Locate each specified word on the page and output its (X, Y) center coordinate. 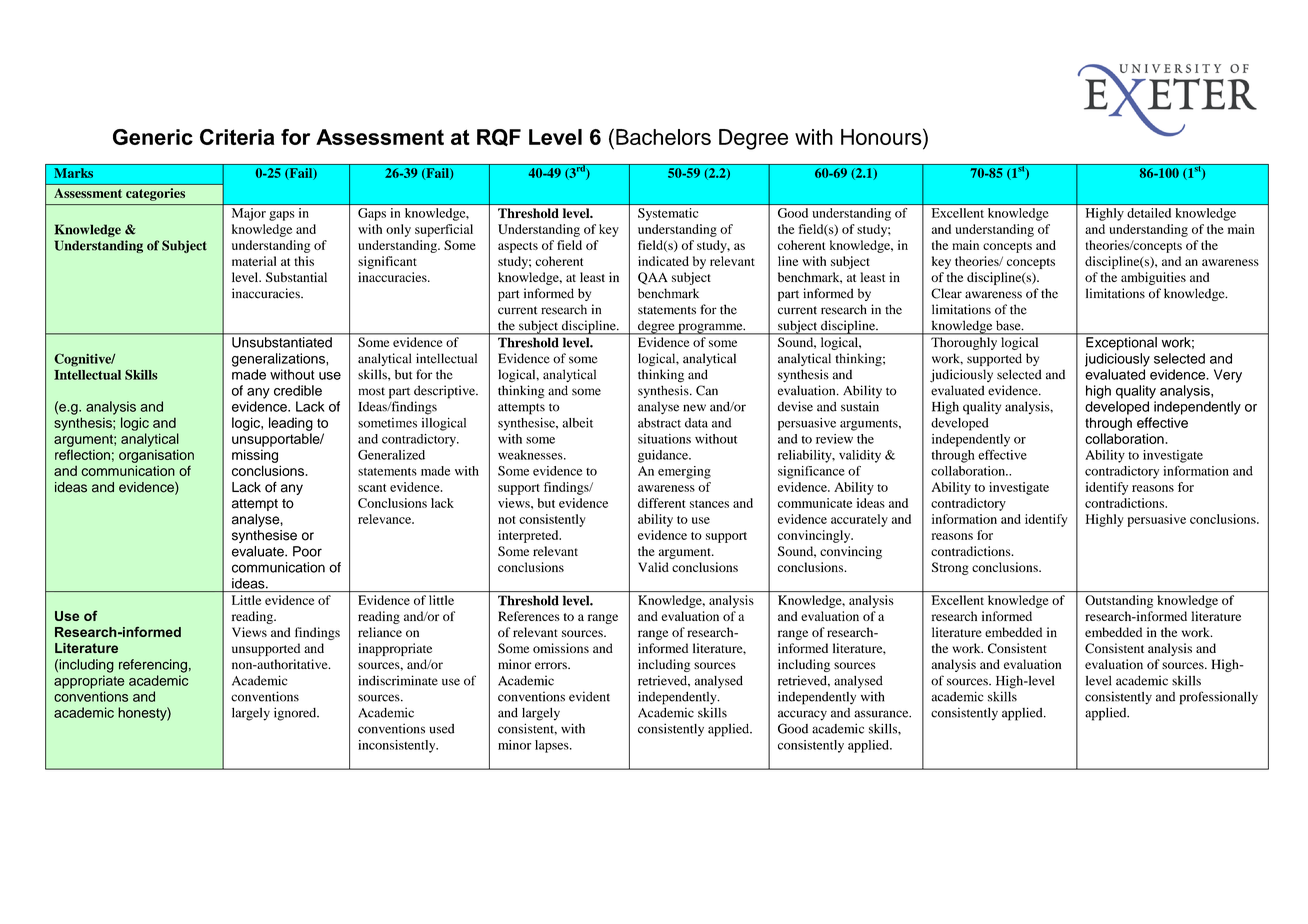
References (529, 616)
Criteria (237, 137)
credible (298, 390)
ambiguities (1153, 278)
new (694, 408)
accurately (859, 520)
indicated (663, 261)
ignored (296, 714)
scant (372, 488)
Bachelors (663, 137)
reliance (380, 632)
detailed (1149, 213)
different (662, 503)
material (254, 261)
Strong (950, 568)
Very (1228, 376)
